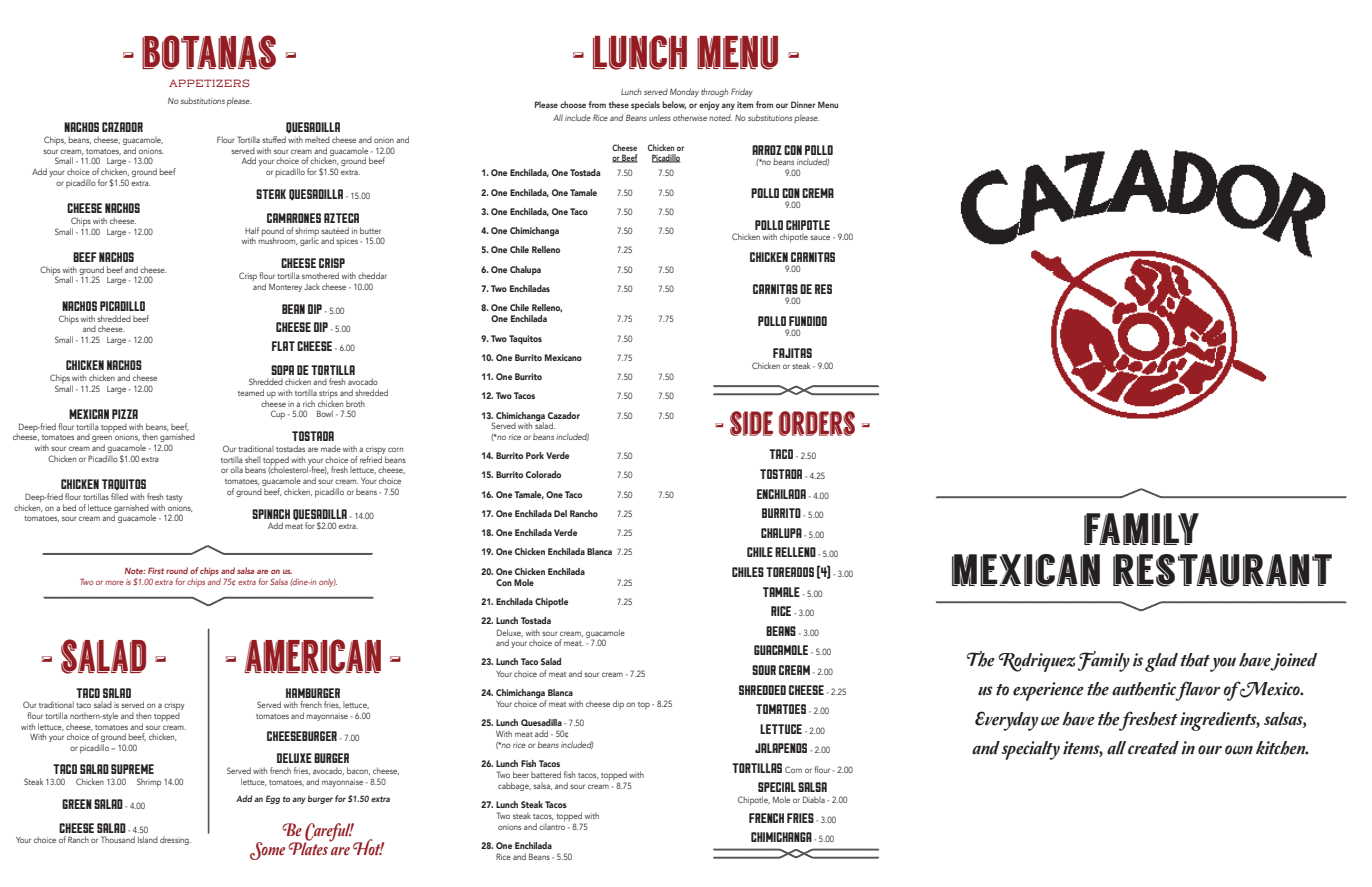  I want to click on cilantro, so click(552, 825).
